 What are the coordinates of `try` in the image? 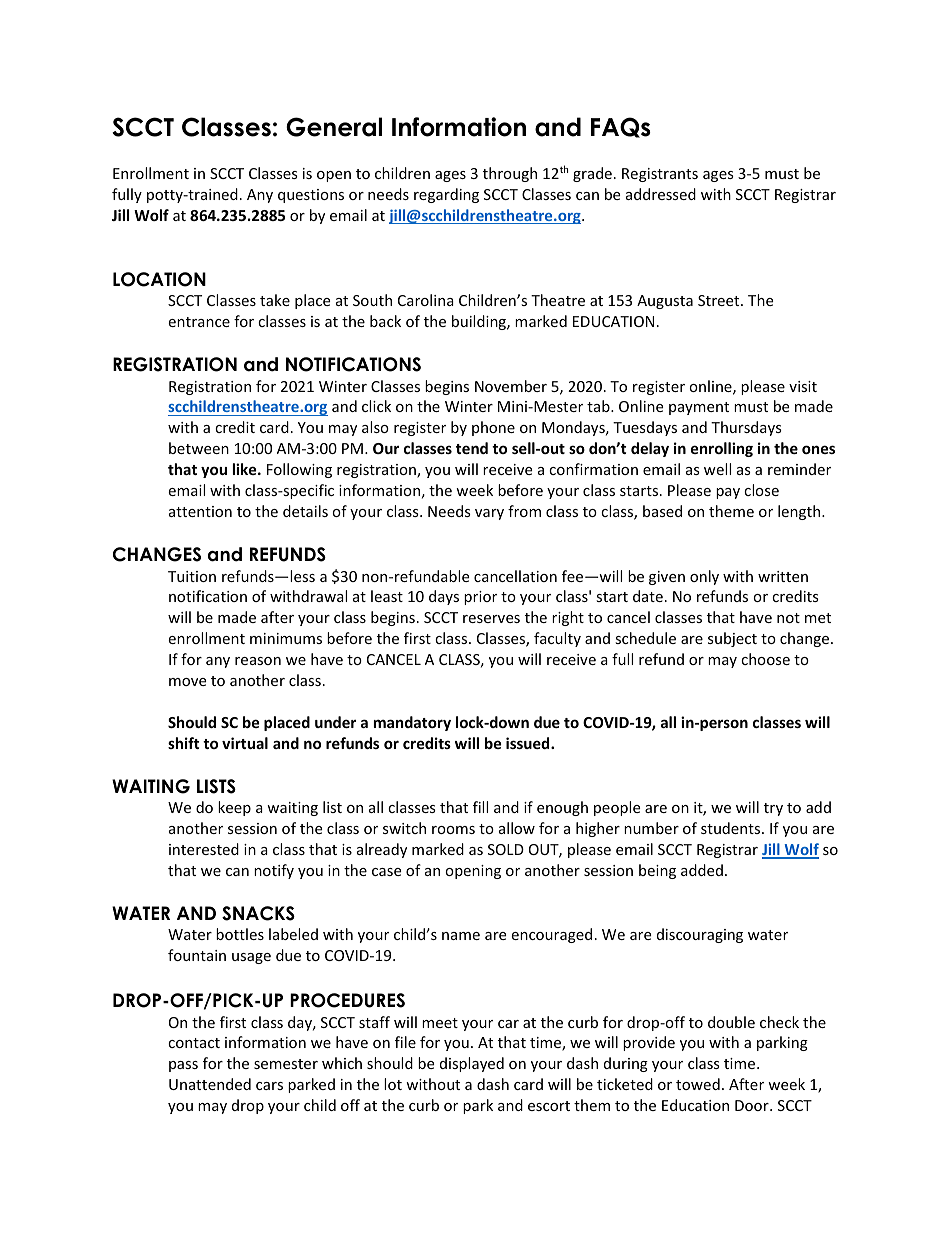 It's located at (773, 809).
